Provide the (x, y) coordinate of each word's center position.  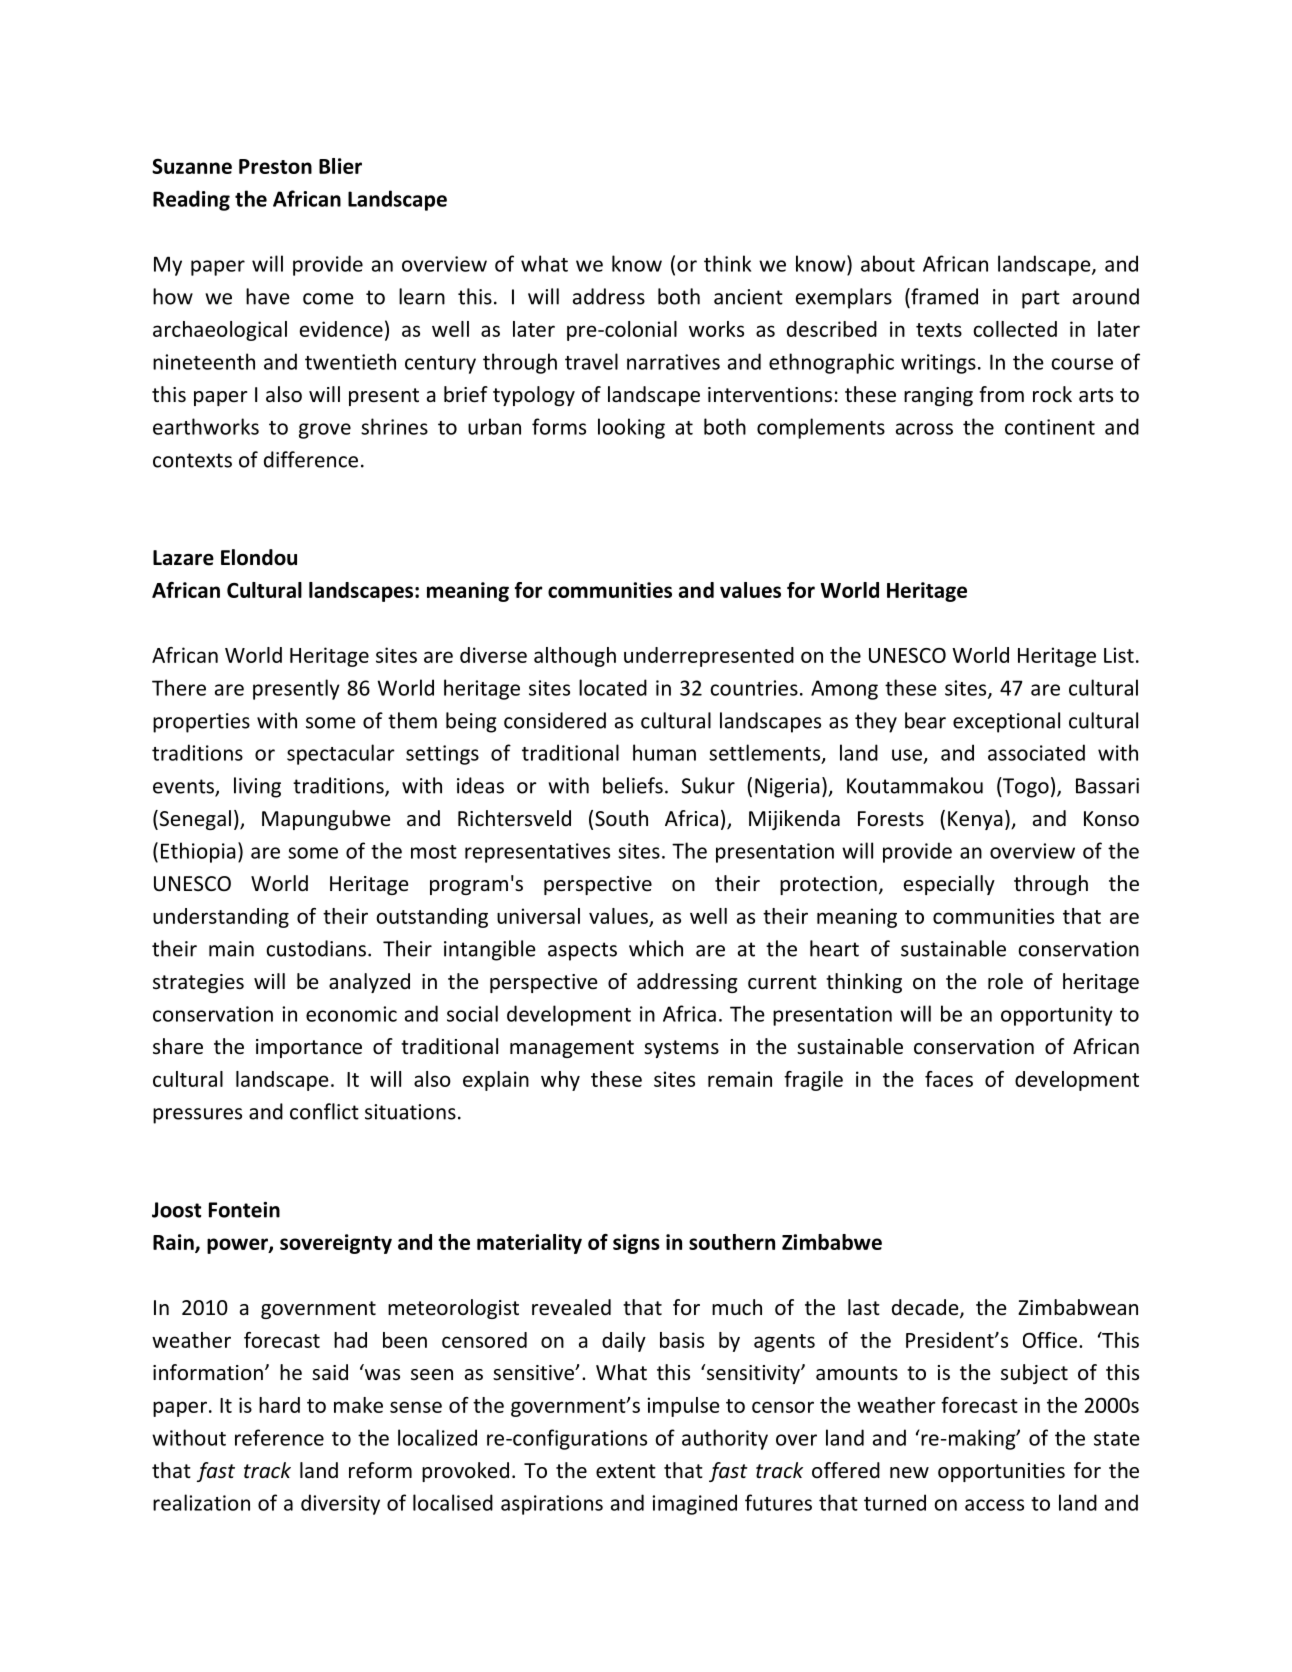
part (1041, 299)
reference (279, 1437)
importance (309, 1048)
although (575, 657)
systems (681, 1049)
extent (626, 1471)
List (1119, 655)
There (179, 687)
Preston (275, 166)
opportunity (1057, 1016)
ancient (748, 297)
